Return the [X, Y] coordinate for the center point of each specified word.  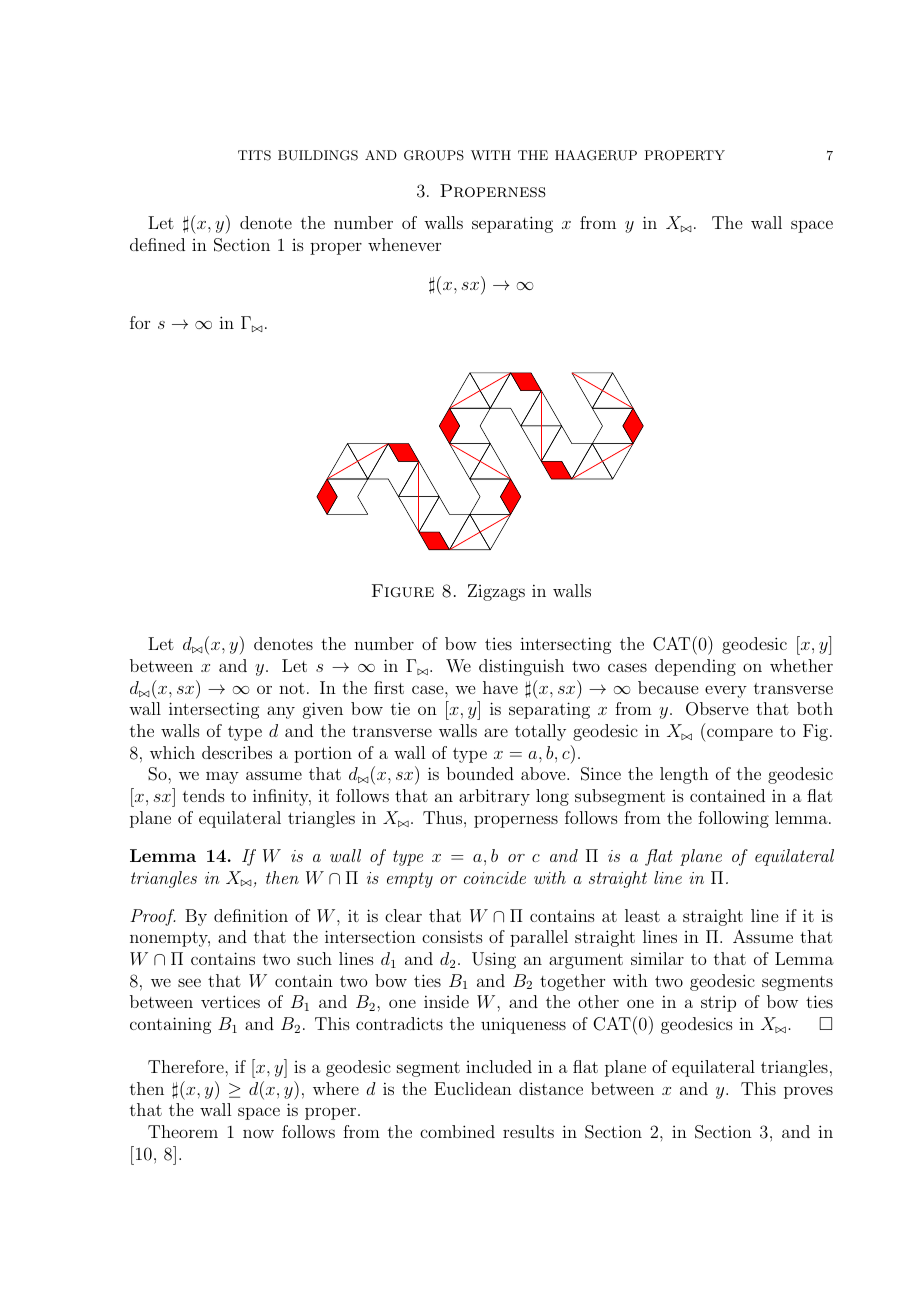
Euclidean [473, 1088]
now [258, 1133]
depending [695, 667]
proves [808, 1092]
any [281, 712]
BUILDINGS [318, 155]
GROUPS [434, 155]
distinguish [521, 667]
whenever [404, 244]
